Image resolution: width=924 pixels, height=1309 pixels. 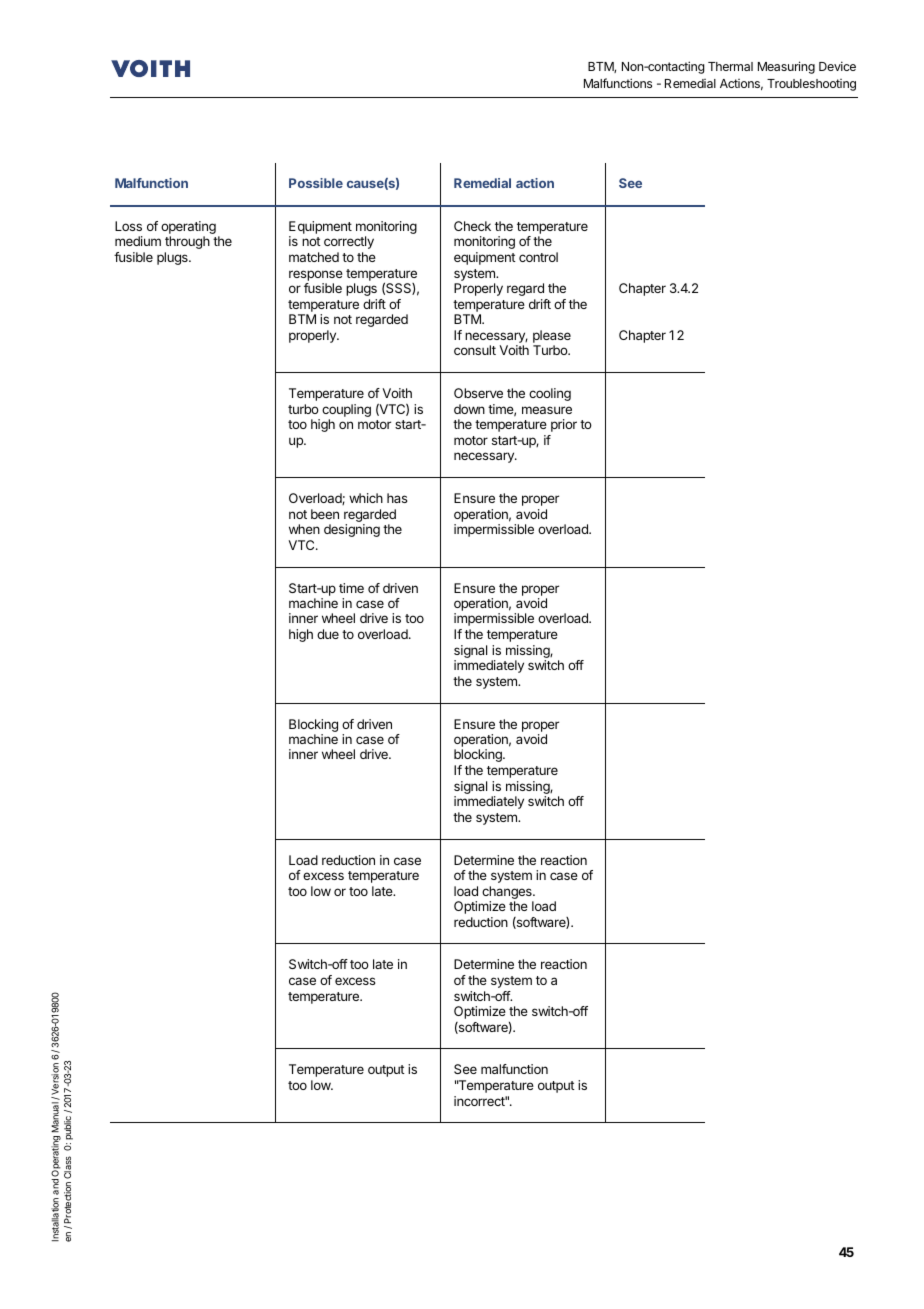 What do you see at coordinates (397, 498) in the screenshot?
I see `has` at bounding box center [397, 498].
